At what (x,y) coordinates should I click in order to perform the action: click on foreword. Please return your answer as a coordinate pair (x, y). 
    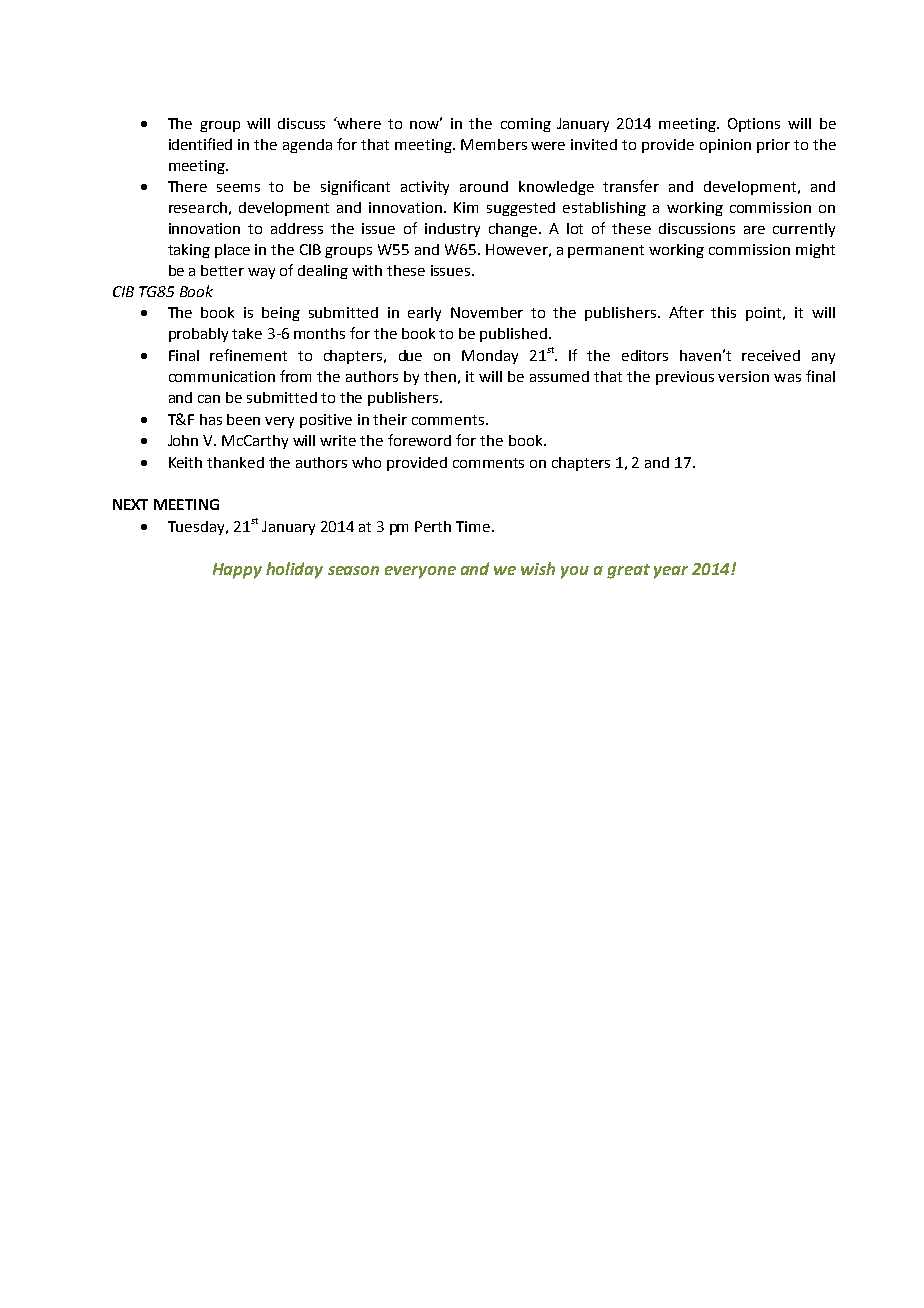
    Looking at the image, I should click on (419, 440).
